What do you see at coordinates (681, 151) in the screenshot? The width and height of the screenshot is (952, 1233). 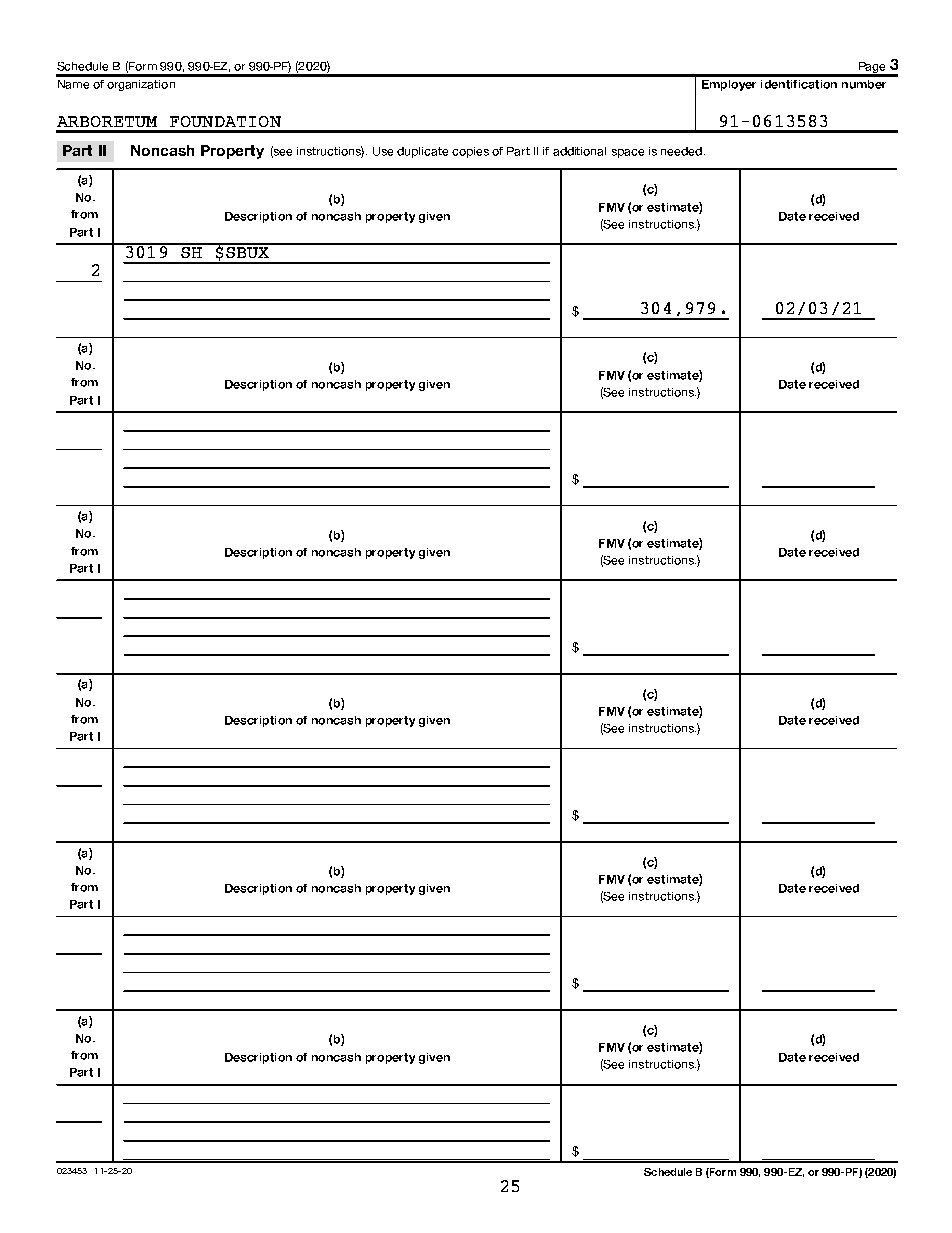 I see `needed` at bounding box center [681, 151].
